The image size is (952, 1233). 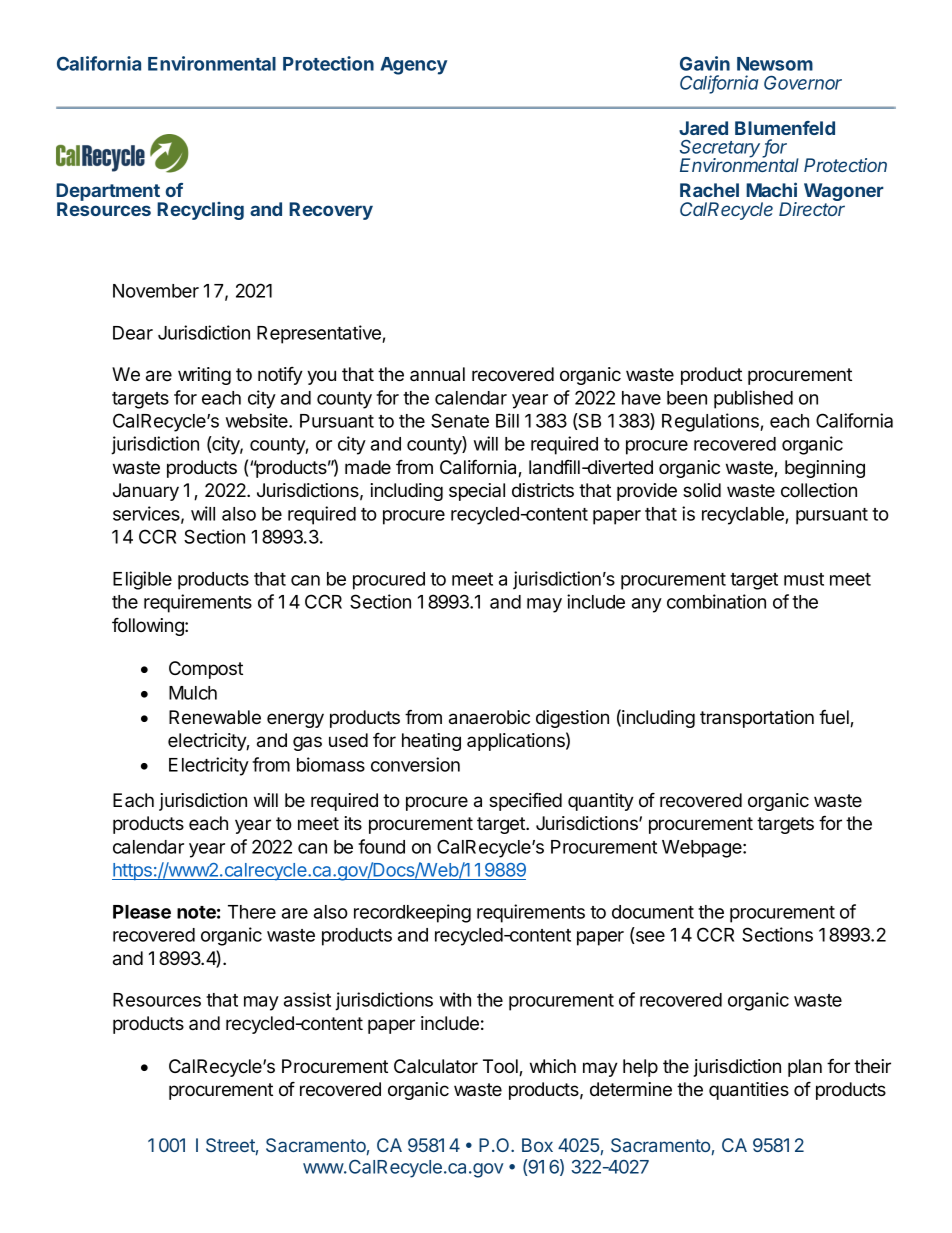 What do you see at coordinates (200, 211) in the page?
I see `Recycling` at bounding box center [200, 211].
